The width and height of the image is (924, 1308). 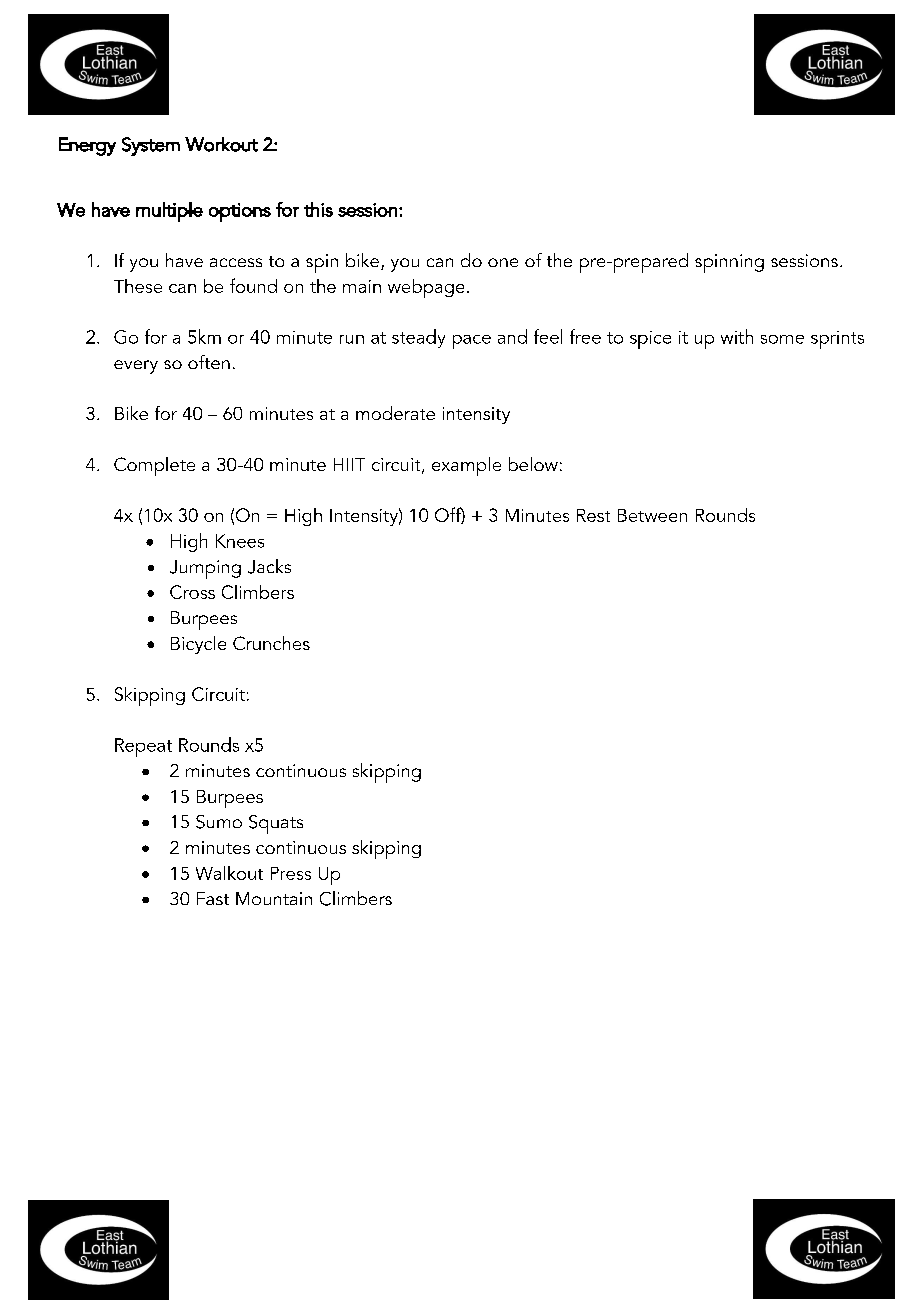 What do you see at coordinates (229, 873) in the image?
I see `Walkout` at bounding box center [229, 873].
